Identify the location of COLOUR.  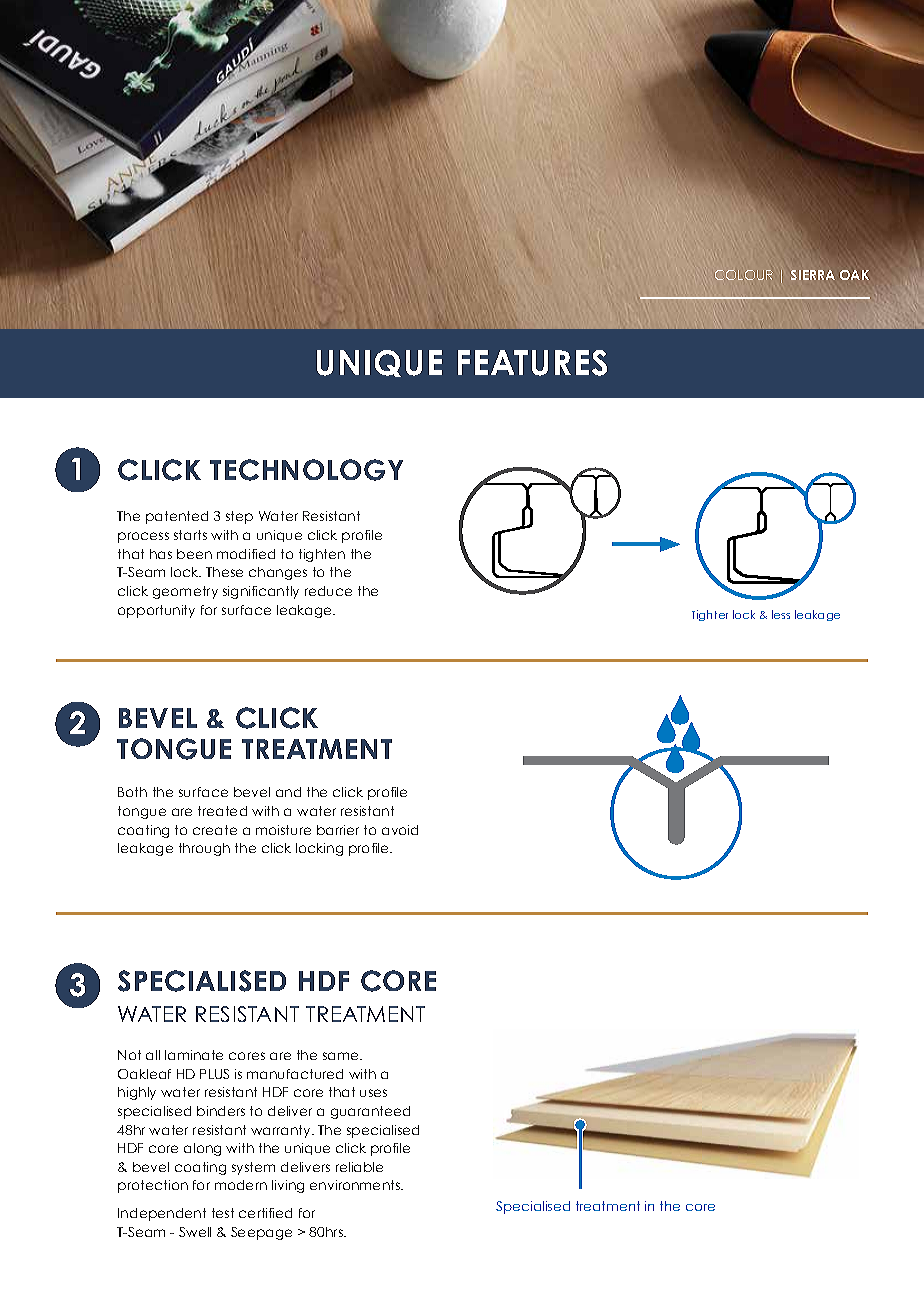
(744, 275).
